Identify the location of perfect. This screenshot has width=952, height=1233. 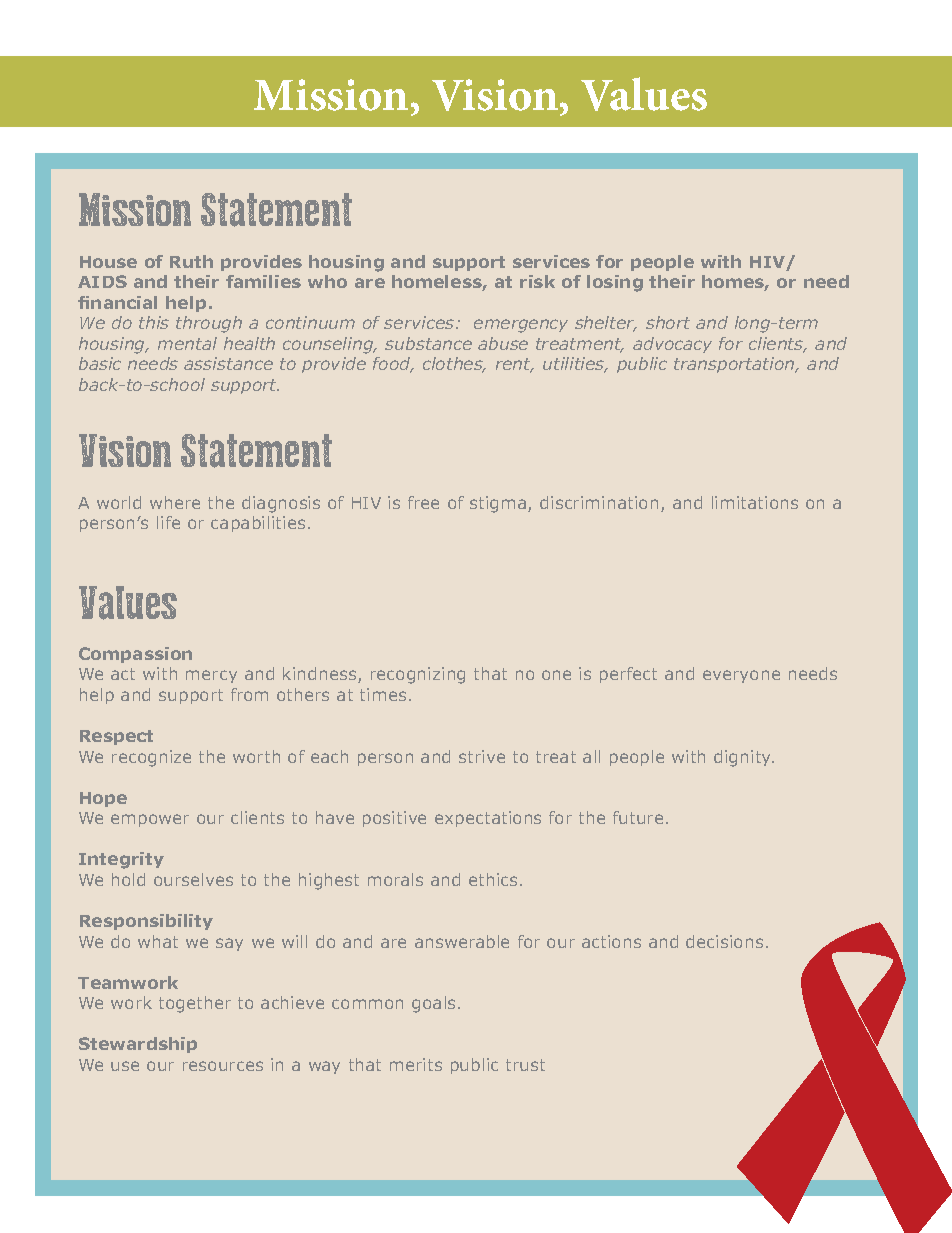
(628, 675).
